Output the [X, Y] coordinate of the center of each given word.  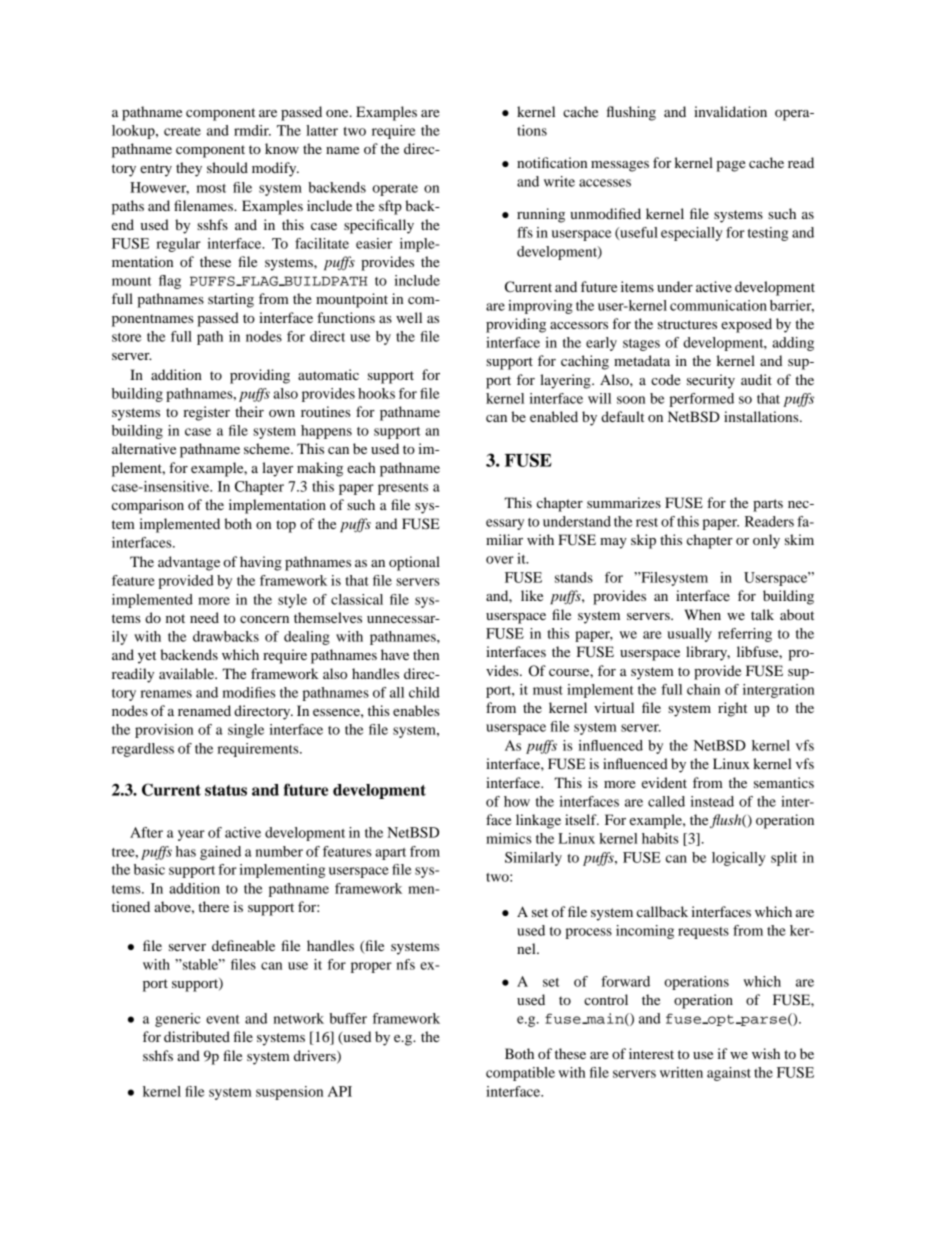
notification [552, 162]
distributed [197, 1036]
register [206, 413]
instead [712, 801]
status [226, 790]
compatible [520, 1074]
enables [416, 710]
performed [701, 400]
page [731, 166]
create [182, 131]
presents [403, 489]
